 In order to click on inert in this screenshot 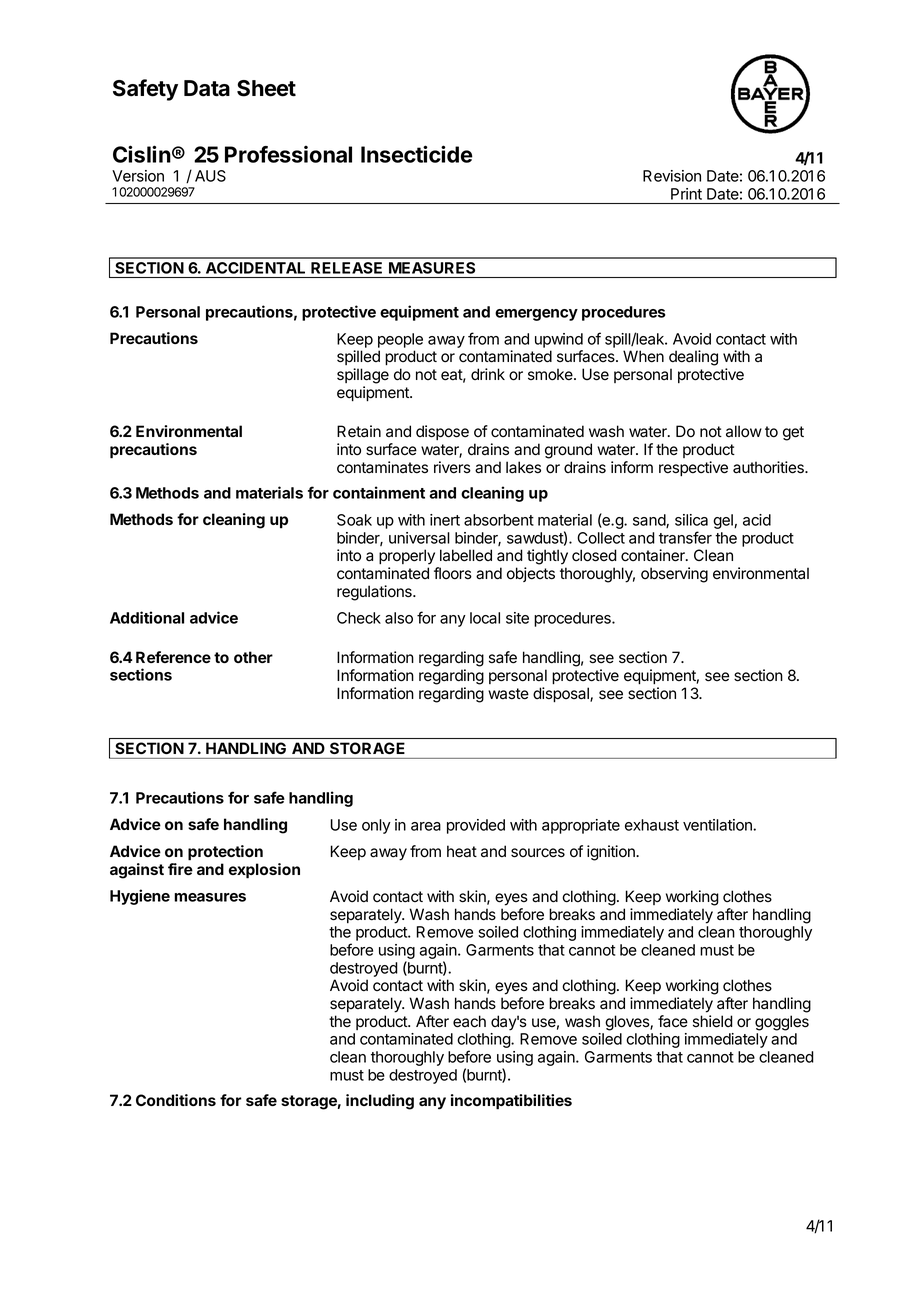, I will do `click(445, 520)`.
